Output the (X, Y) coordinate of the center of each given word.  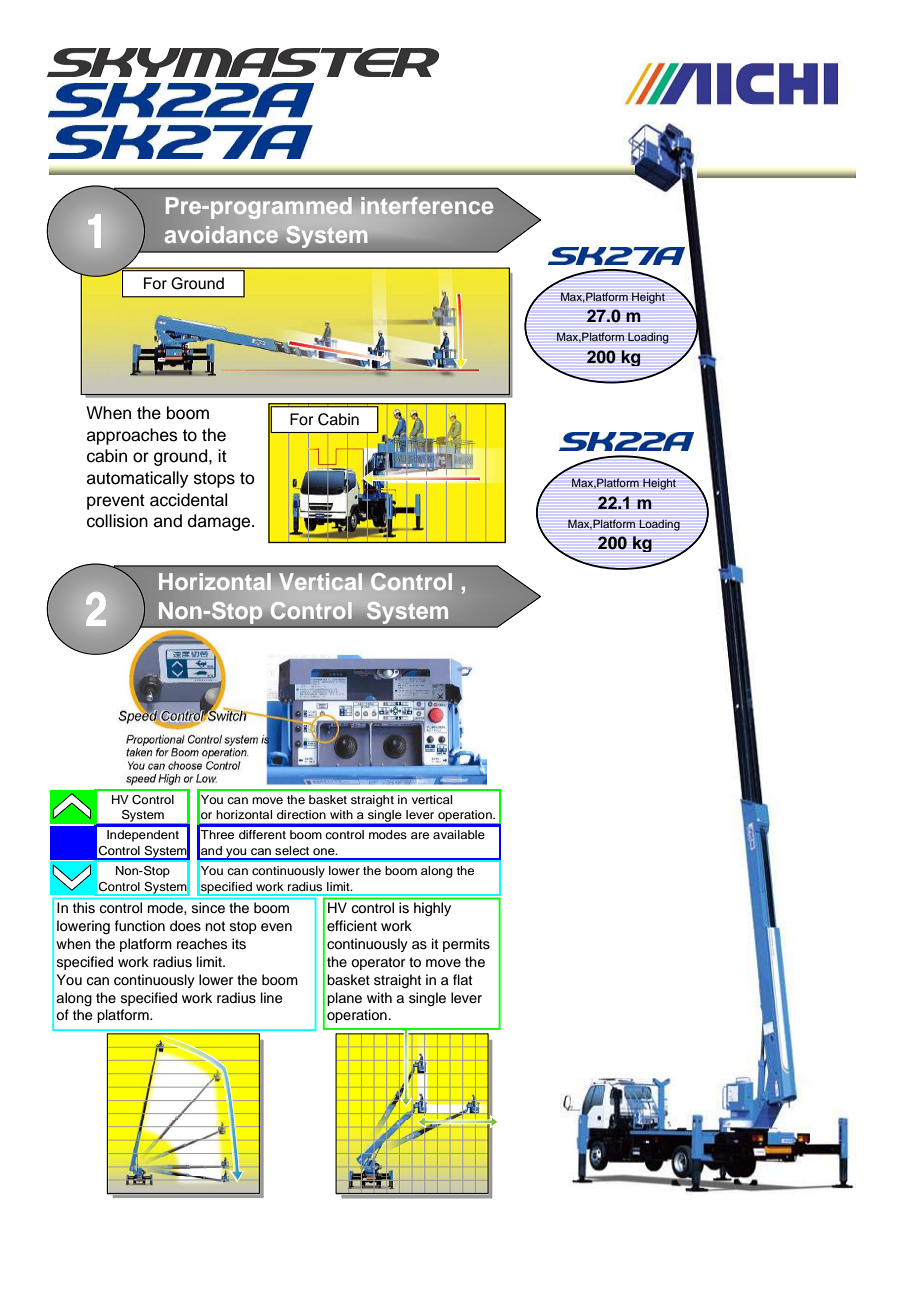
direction (301, 814)
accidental (188, 500)
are (420, 835)
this (84, 907)
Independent (143, 836)
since (208, 907)
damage (220, 522)
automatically (137, 479)
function (140, 926)
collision (117, 521)
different (262, 834)
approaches (132, 436)
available (459, 834)
